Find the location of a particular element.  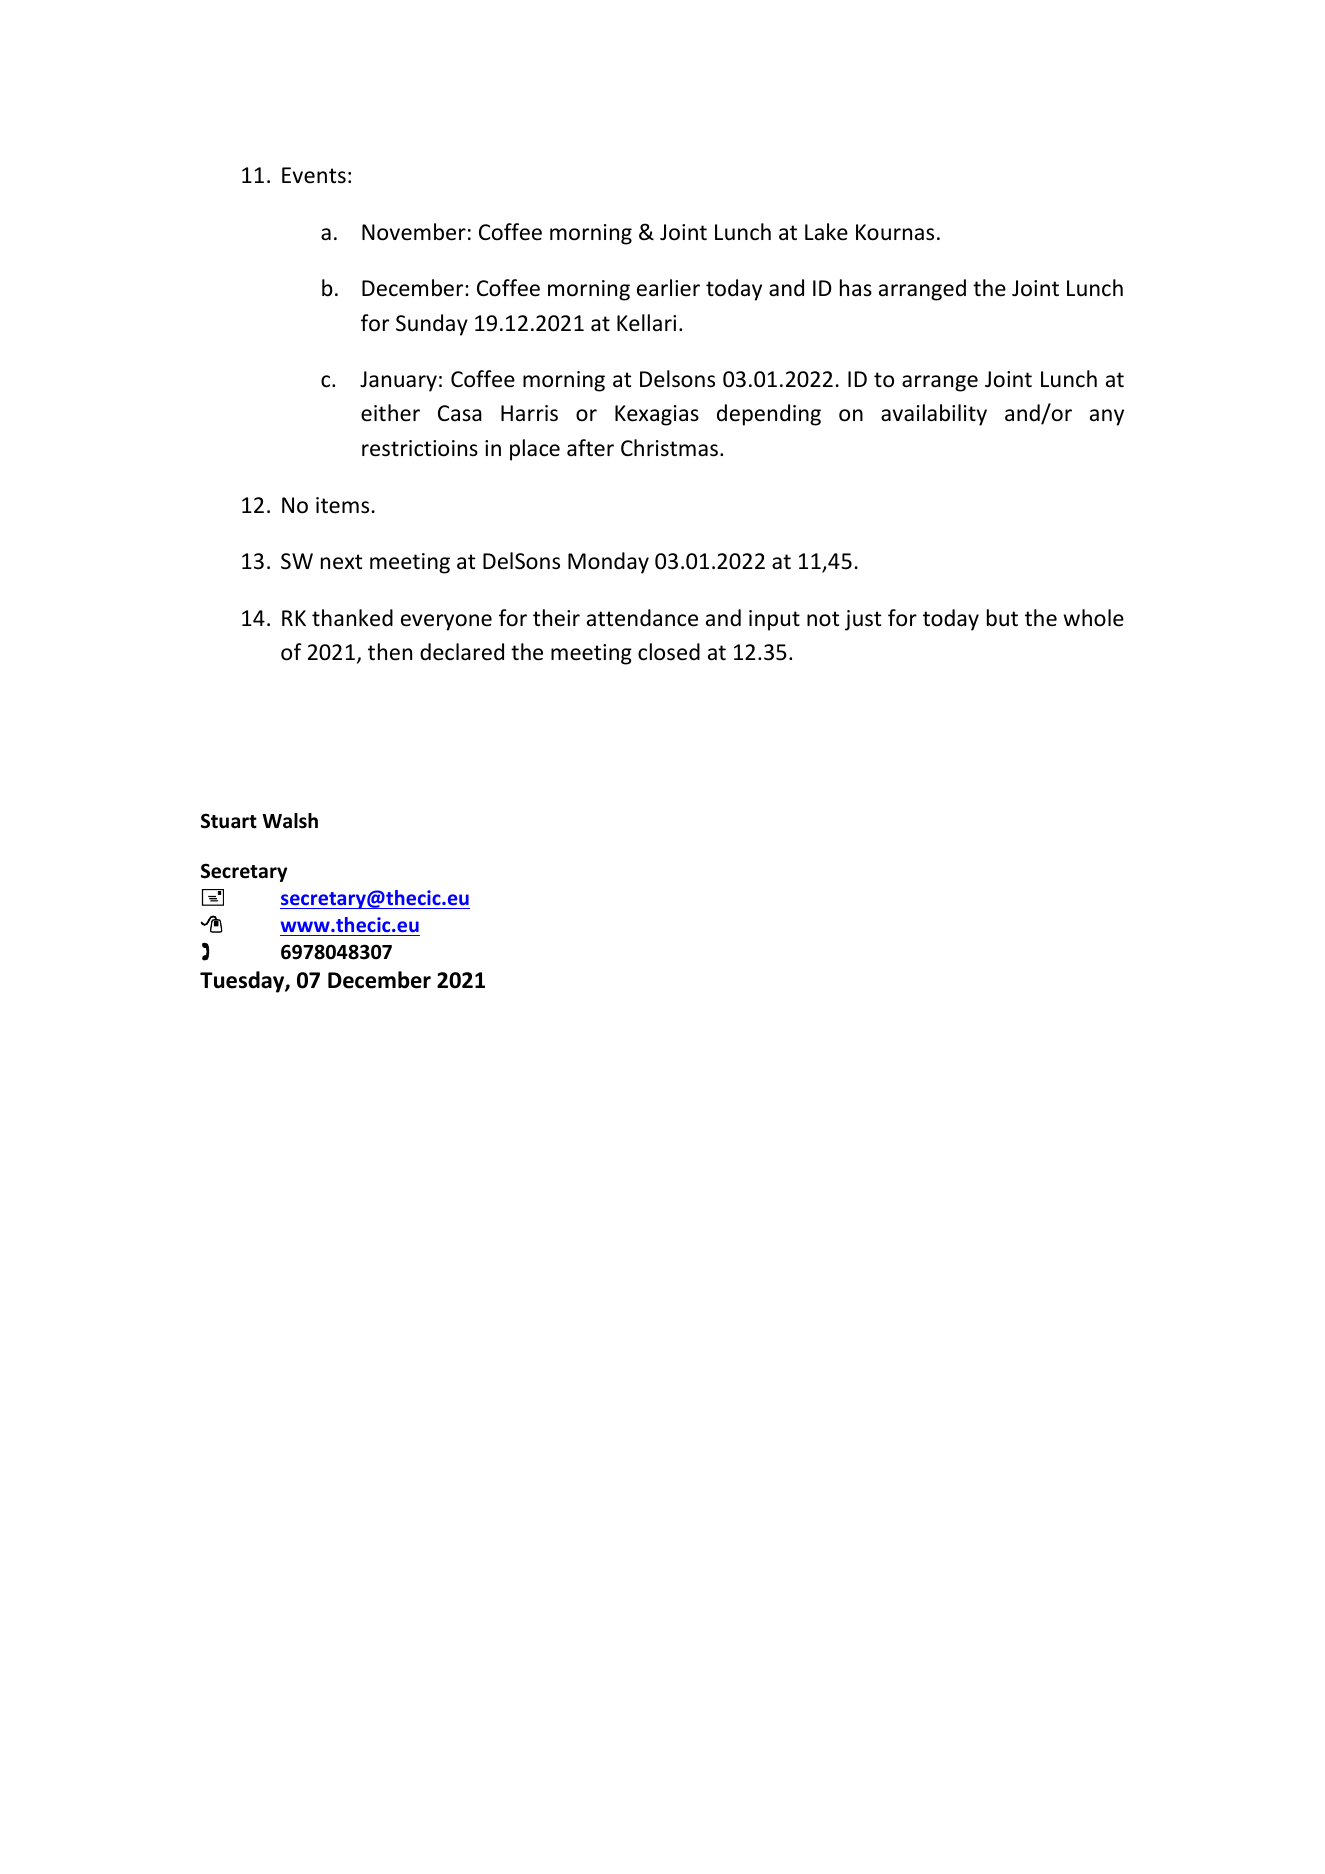

has is located at coordinates (856, 287).
